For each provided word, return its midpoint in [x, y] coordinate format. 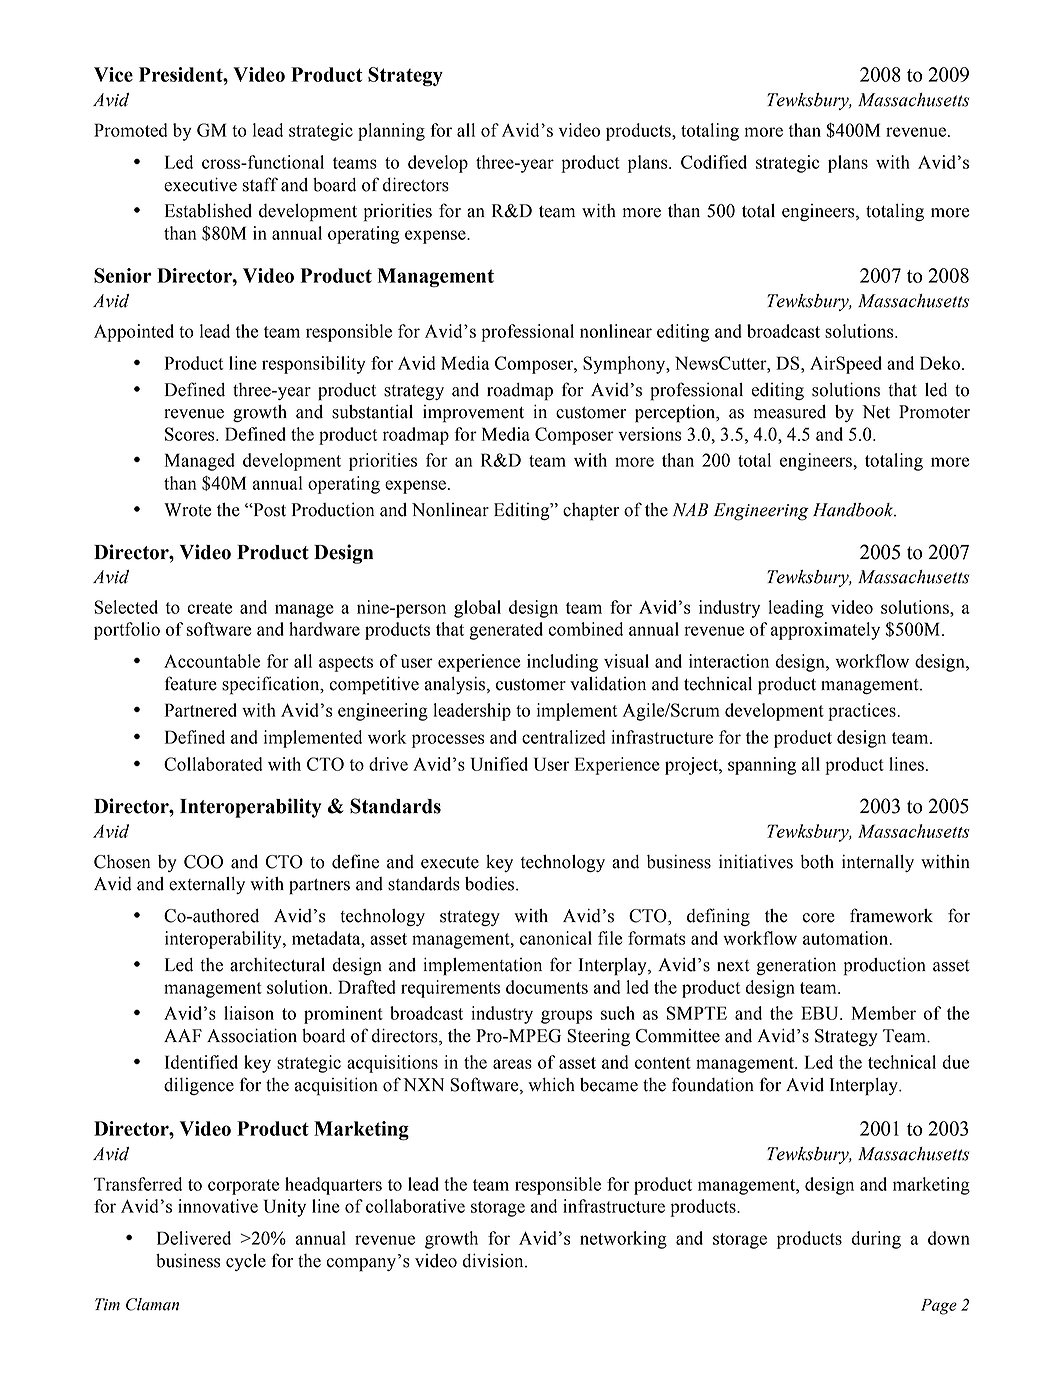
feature [191, 683]
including [562, 663]
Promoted [131, 130]
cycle [246, 1262]
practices [862, 712]
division [494, 1261]
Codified [714, 162]
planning [391, 132]
